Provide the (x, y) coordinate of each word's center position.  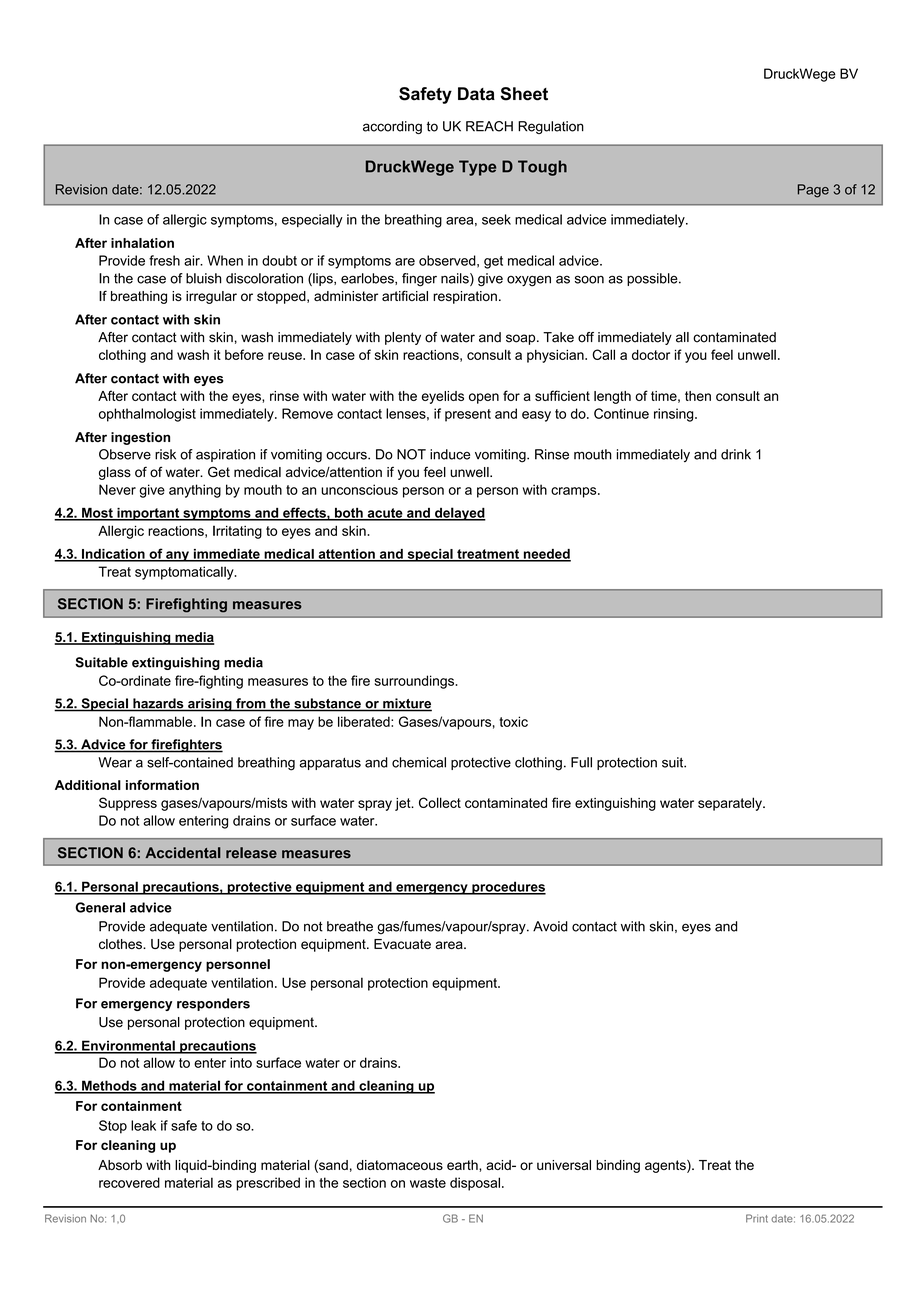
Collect (440, 802)
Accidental (183, 853)
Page (813, 191)
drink (736, 454)
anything (195, 491)
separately (731, 804)
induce (450, 454)
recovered (129, 1182)
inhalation (142, 243)
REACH (489, 126)
